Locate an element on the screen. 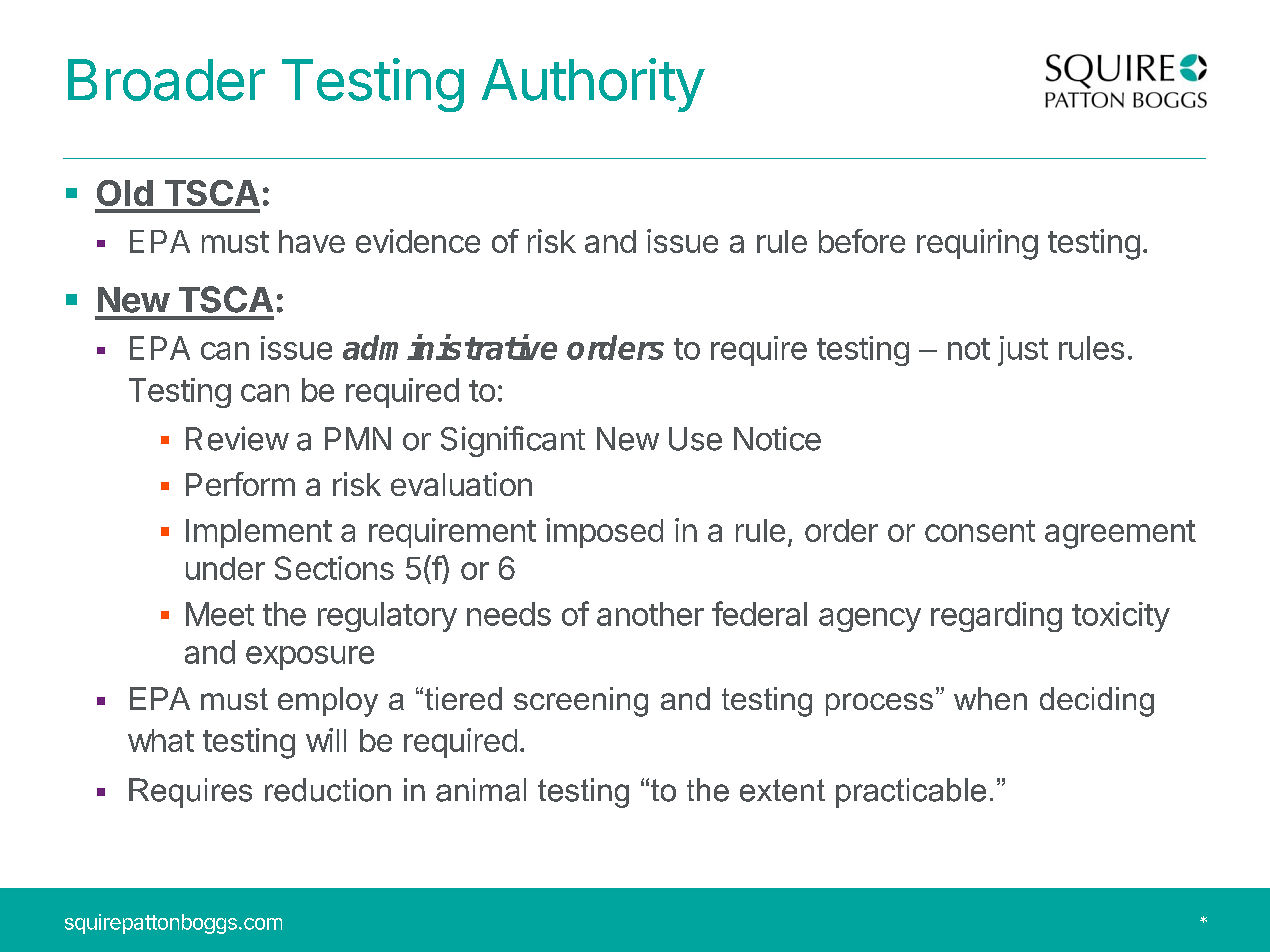  another is located at coordinates (650, 614).
